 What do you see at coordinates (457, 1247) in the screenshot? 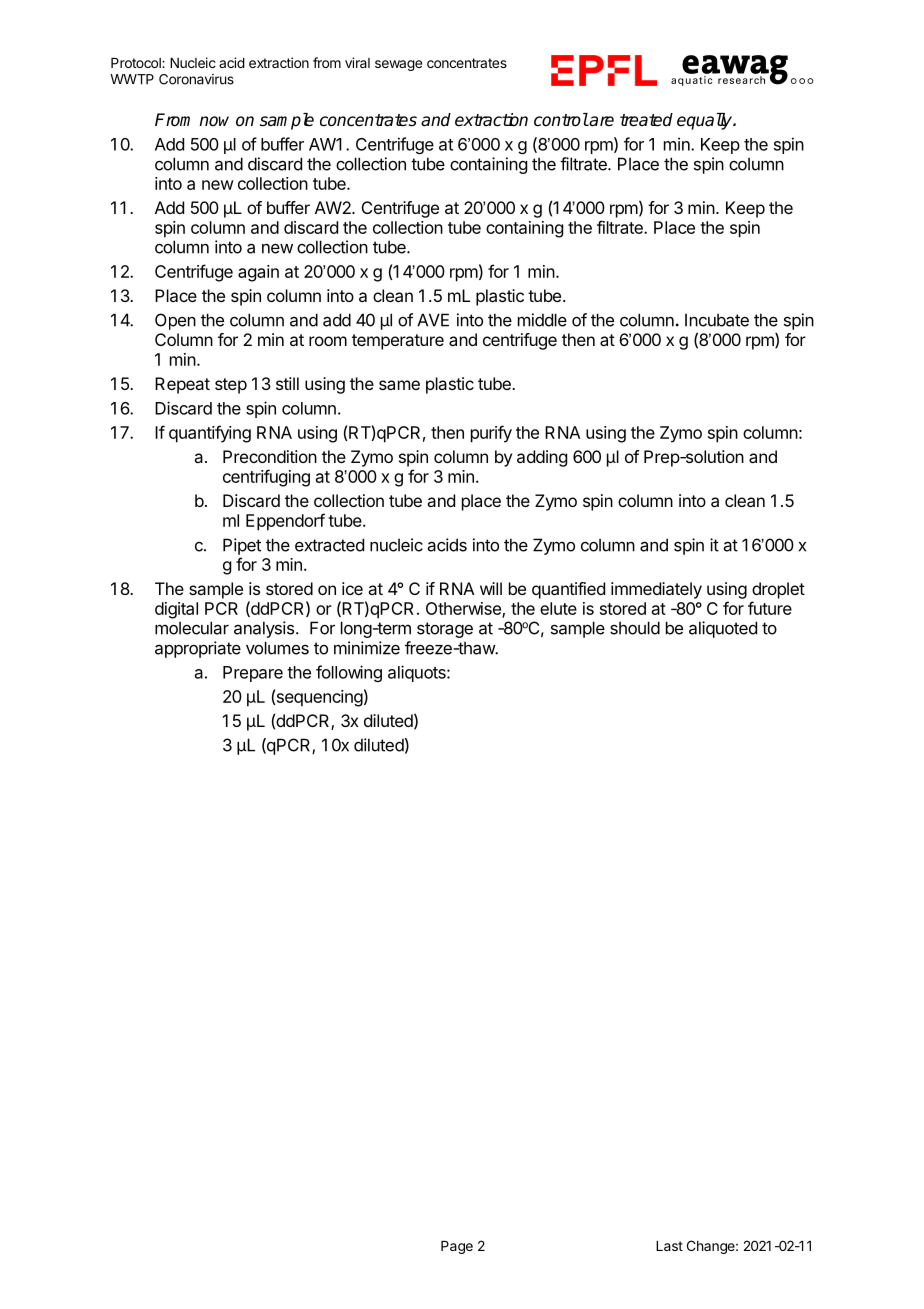
I see `Page` at bounding box center [457, 1247].
